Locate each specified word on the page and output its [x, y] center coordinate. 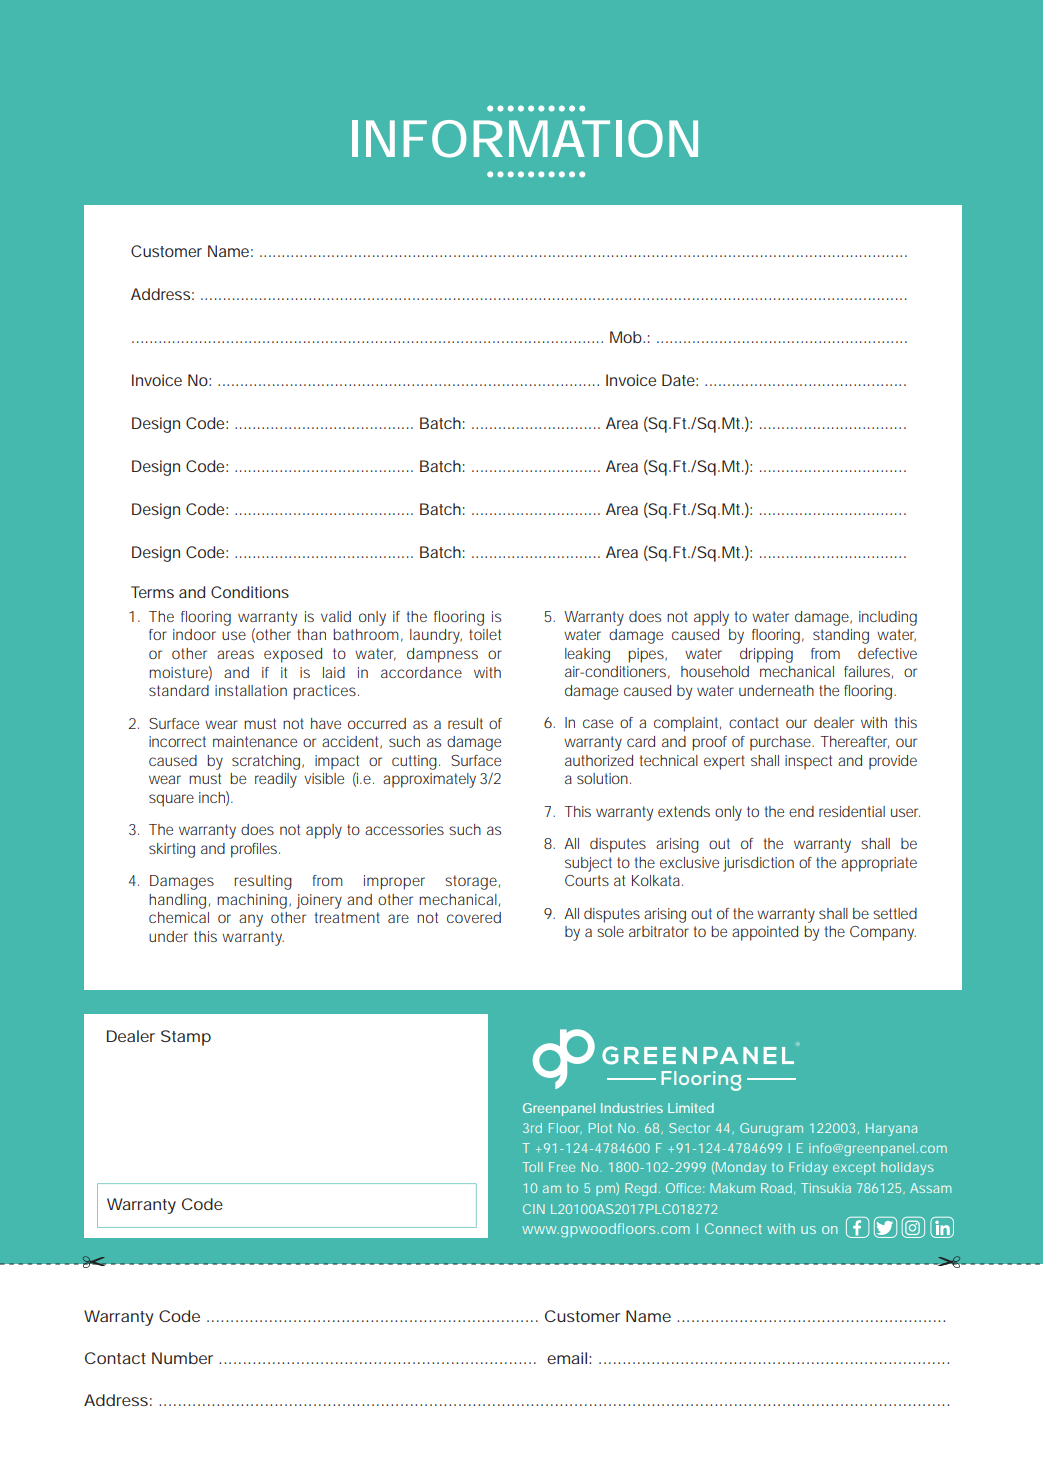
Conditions [250, 592]
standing [841, 636]
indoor [194, 634]
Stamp [186, 1038]
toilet [485, 634]
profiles [255, 850]
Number [182, 1358]
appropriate [879, 864]
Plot [600, 1128]
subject [588, 864]
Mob [627, 337]
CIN [534, 1209]
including [888, 618]
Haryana [891, 1129]
